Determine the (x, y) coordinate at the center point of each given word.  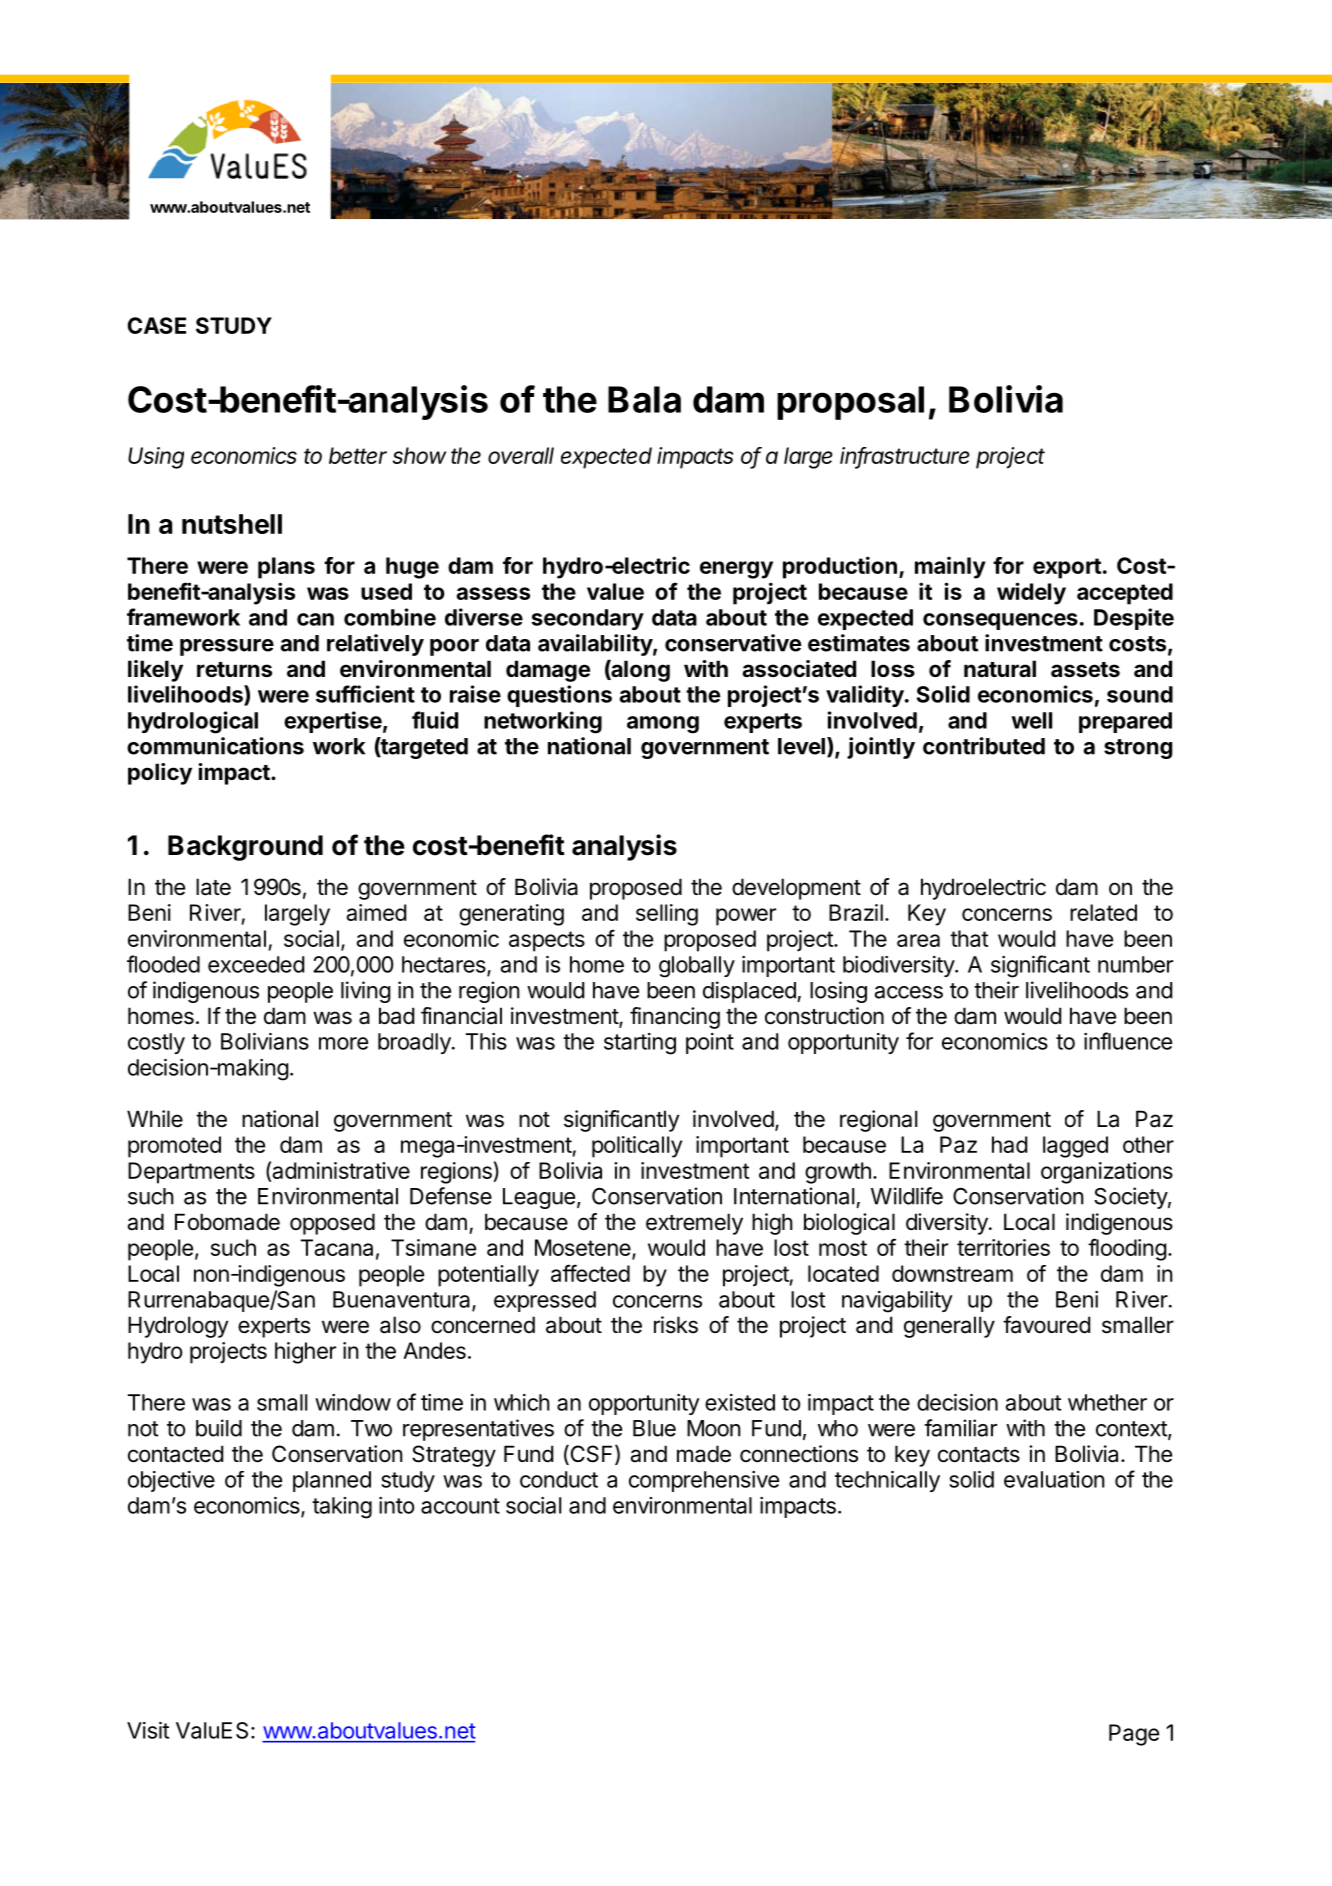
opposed (332, 1224)
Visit (148, 1730)
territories (1003, 1247)
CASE (156, 325)
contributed (984, 746)
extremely (694, 1224)
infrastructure (905, 456)
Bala (644, 399)
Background (245, 848)
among (663, 725)
